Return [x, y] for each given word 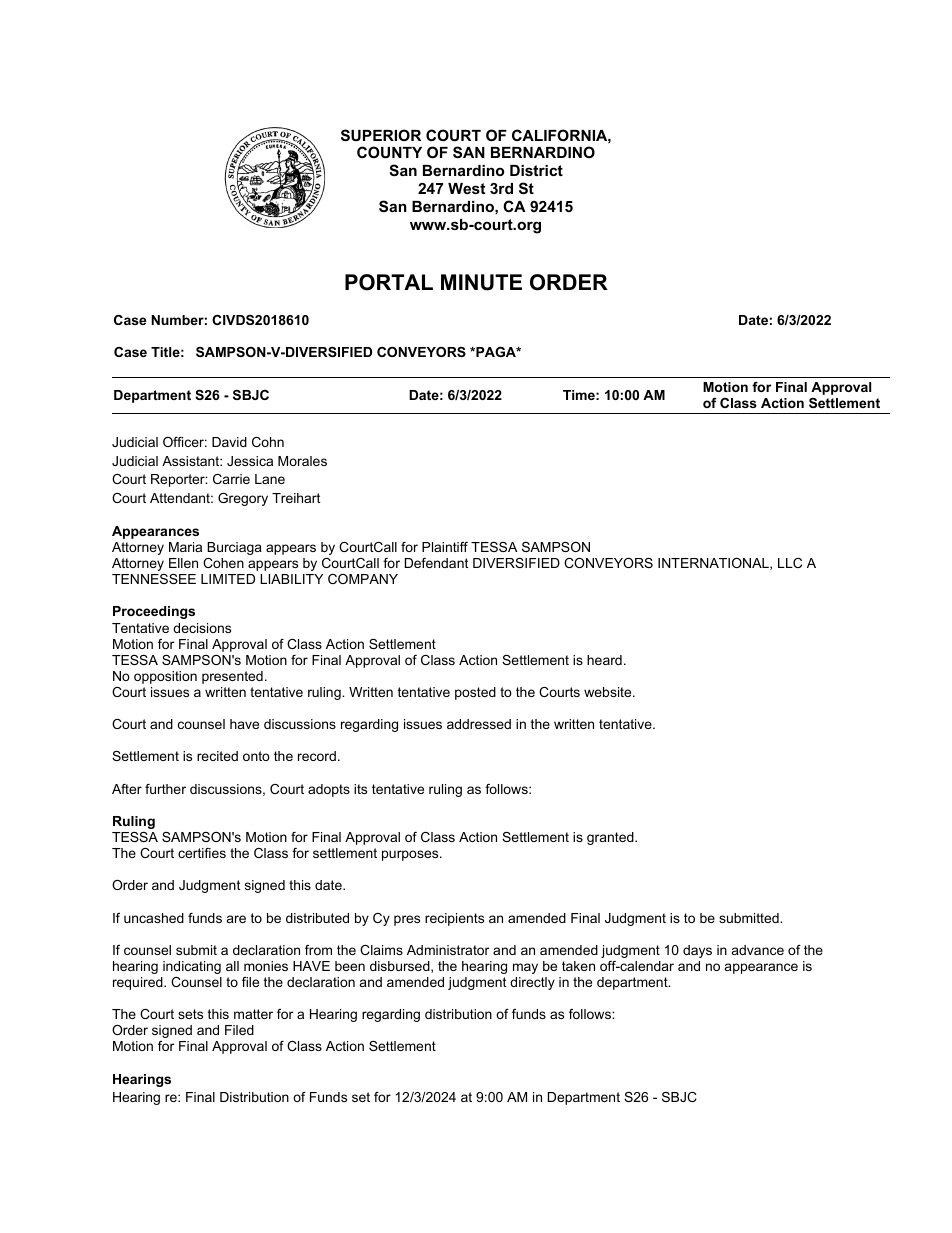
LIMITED [228, 579]
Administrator [448, 950]
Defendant [437, 563]
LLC [790, 563]
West [466, 188]
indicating [192, 967]
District [536, 170]
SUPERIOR [381, 135]
